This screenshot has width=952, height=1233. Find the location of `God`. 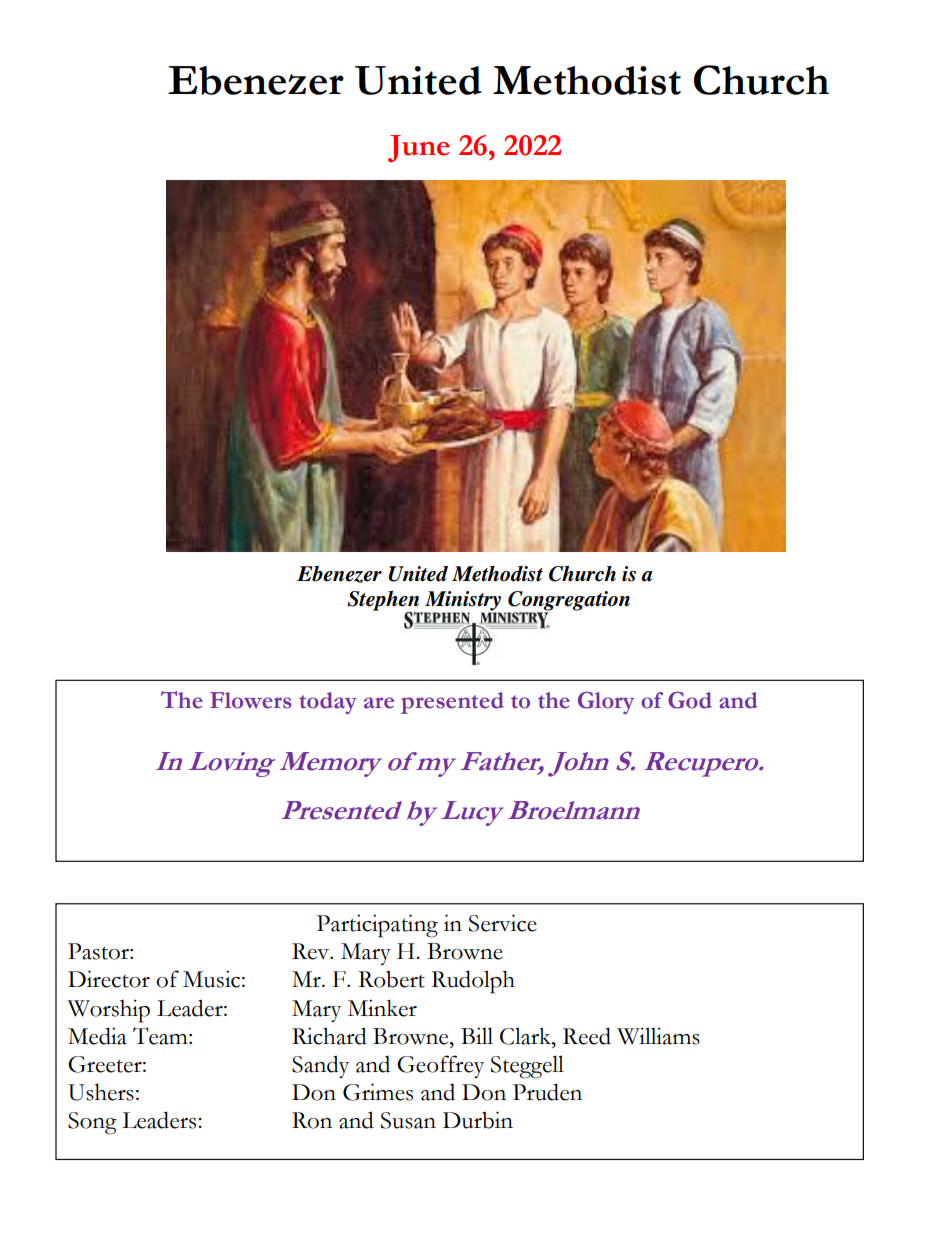

God is located at coordinates (690, 700).
